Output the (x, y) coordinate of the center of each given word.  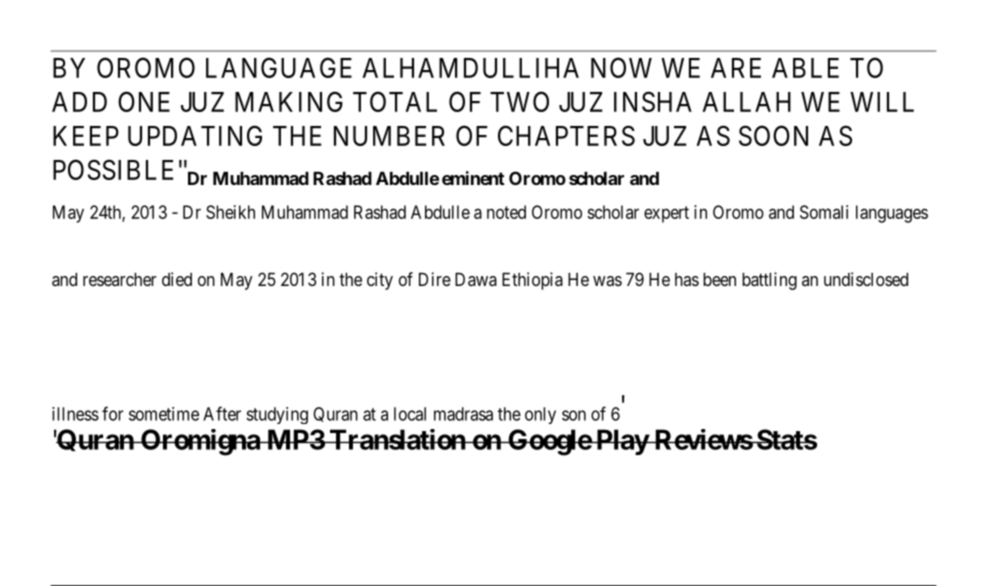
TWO (519, 101)
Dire (435, 279)
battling (769, 281)
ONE (144, 101)
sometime (164, 414)
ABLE (805, 68)
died (177, 279)
